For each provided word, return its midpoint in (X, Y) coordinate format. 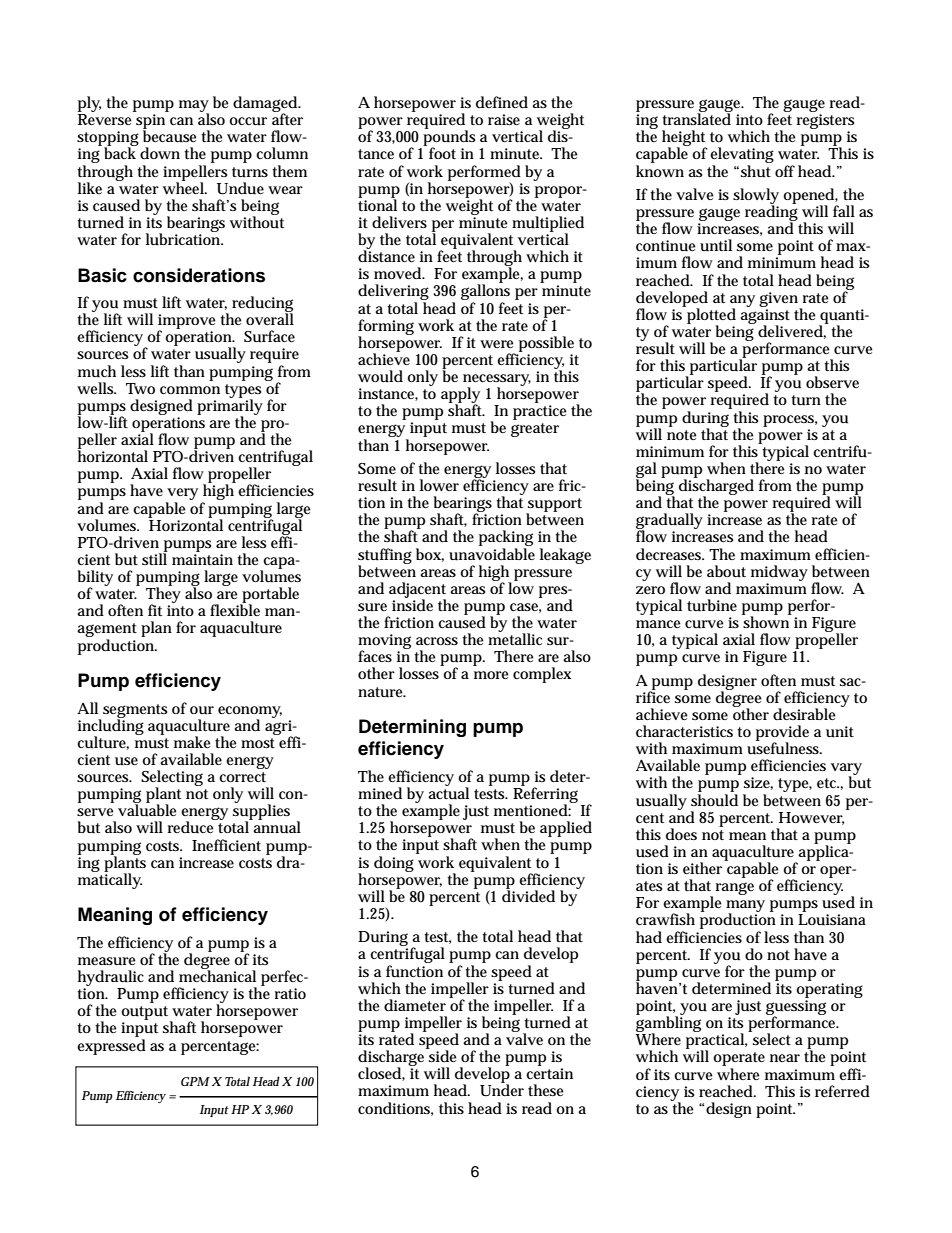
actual (448, 792)
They (163, 595)
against (765, 317)
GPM (195, 1081)
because (169, 135)
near (785, 1058)
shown (767, 621)
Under (502, 1089)
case (525, 608)
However (811, 818)
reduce (192, 826)
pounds (449, 138)
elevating (742, 156)
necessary (497, 381)
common (190, 390)
